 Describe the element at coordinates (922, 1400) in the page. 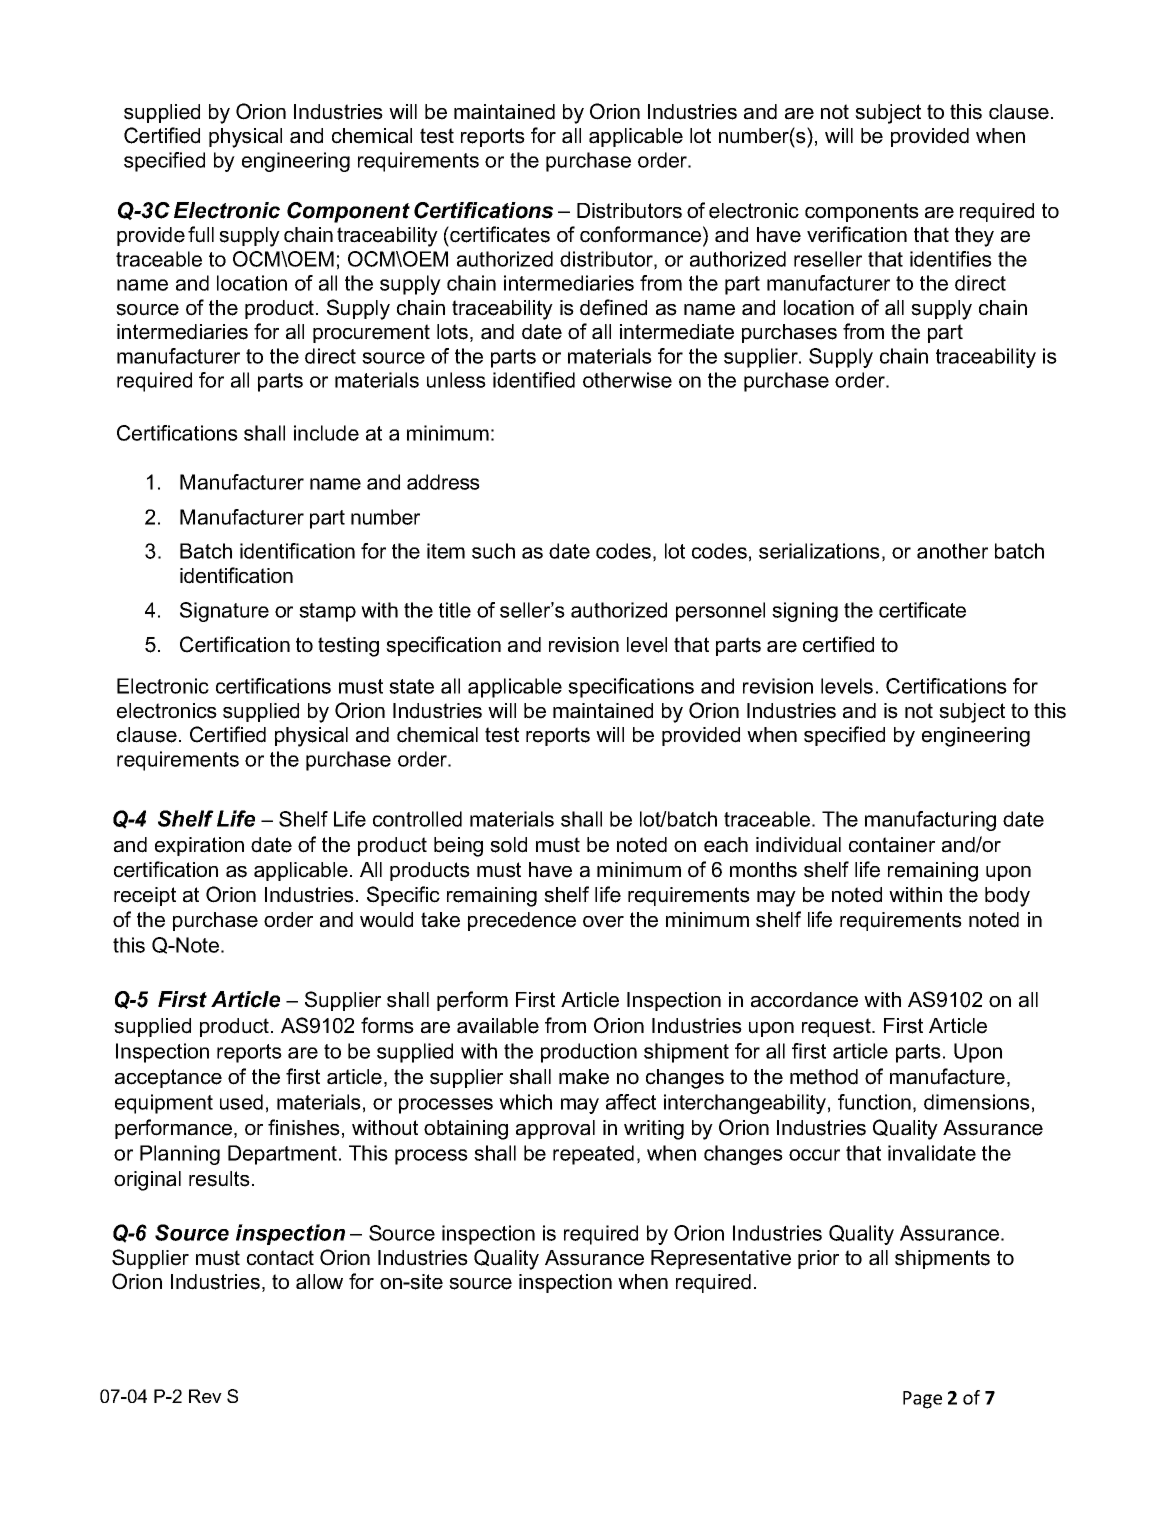

I see `Page` at that location.
